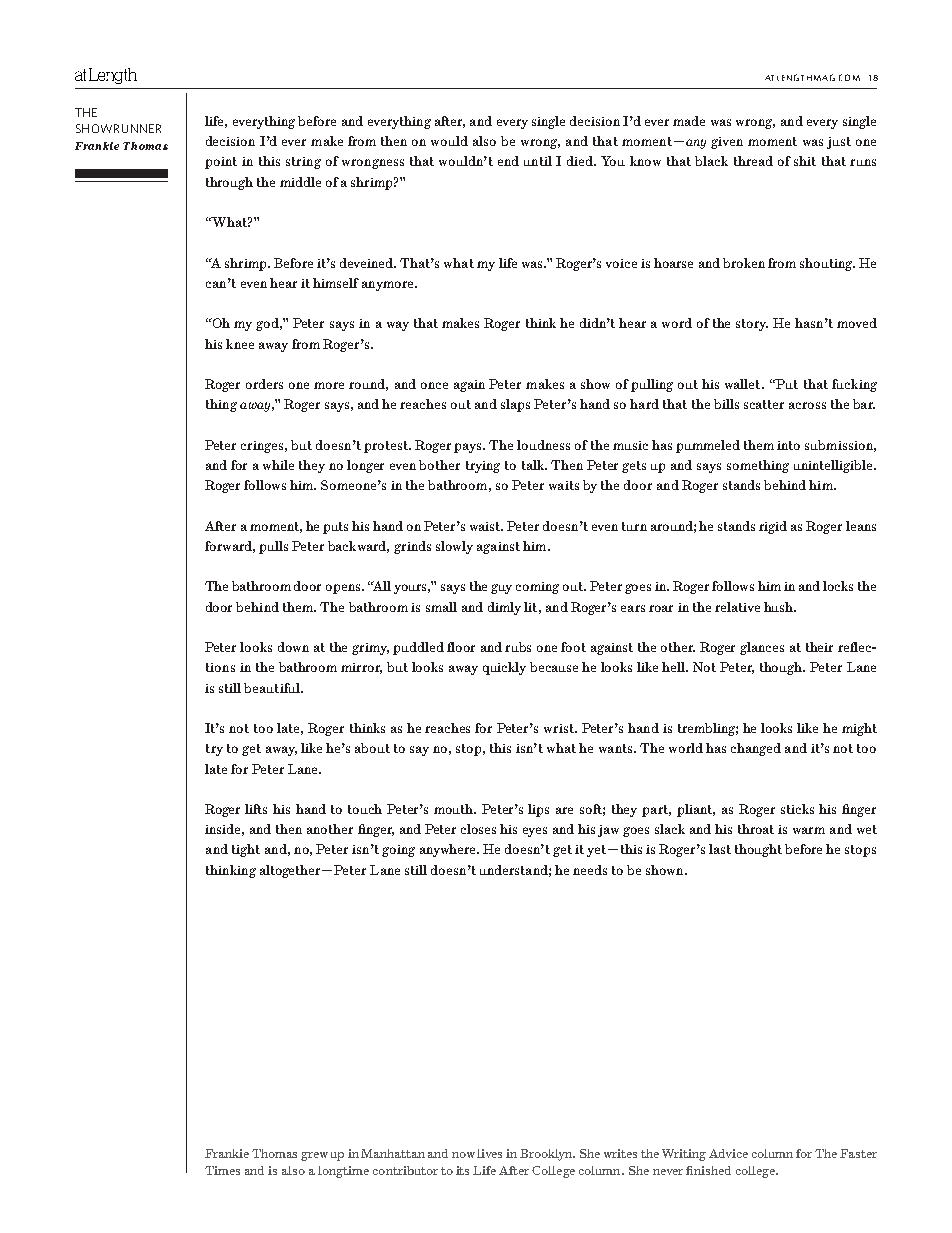 The height and width of the document is (1233, 952). Describe the element at coordinates (314, 1156) in the document. I see `grew` at that location.
